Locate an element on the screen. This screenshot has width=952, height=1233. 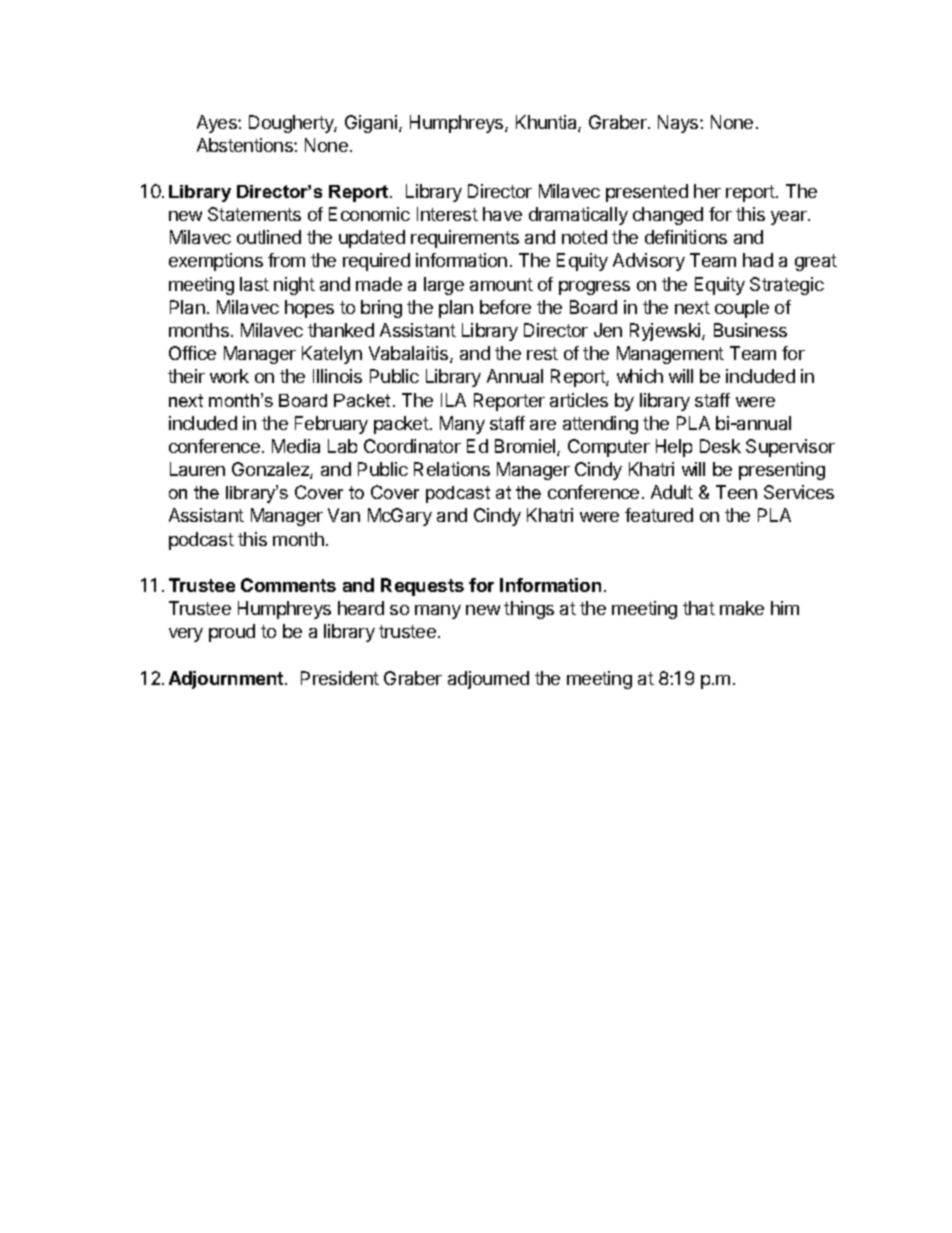
Desk is located at coordinates (720, 446).
